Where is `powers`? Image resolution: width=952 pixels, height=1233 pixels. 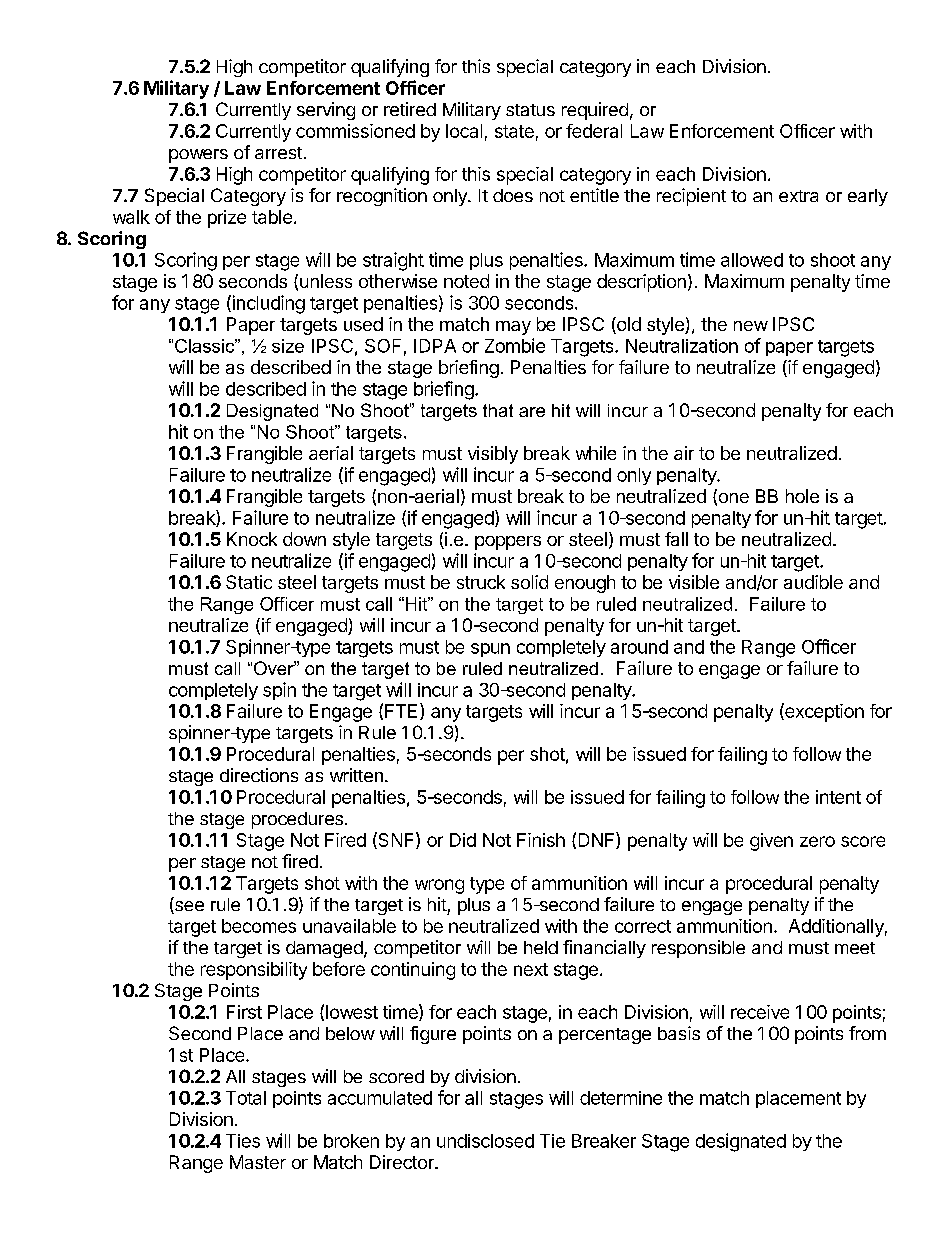
powers is located at coordinates (198, 156).
